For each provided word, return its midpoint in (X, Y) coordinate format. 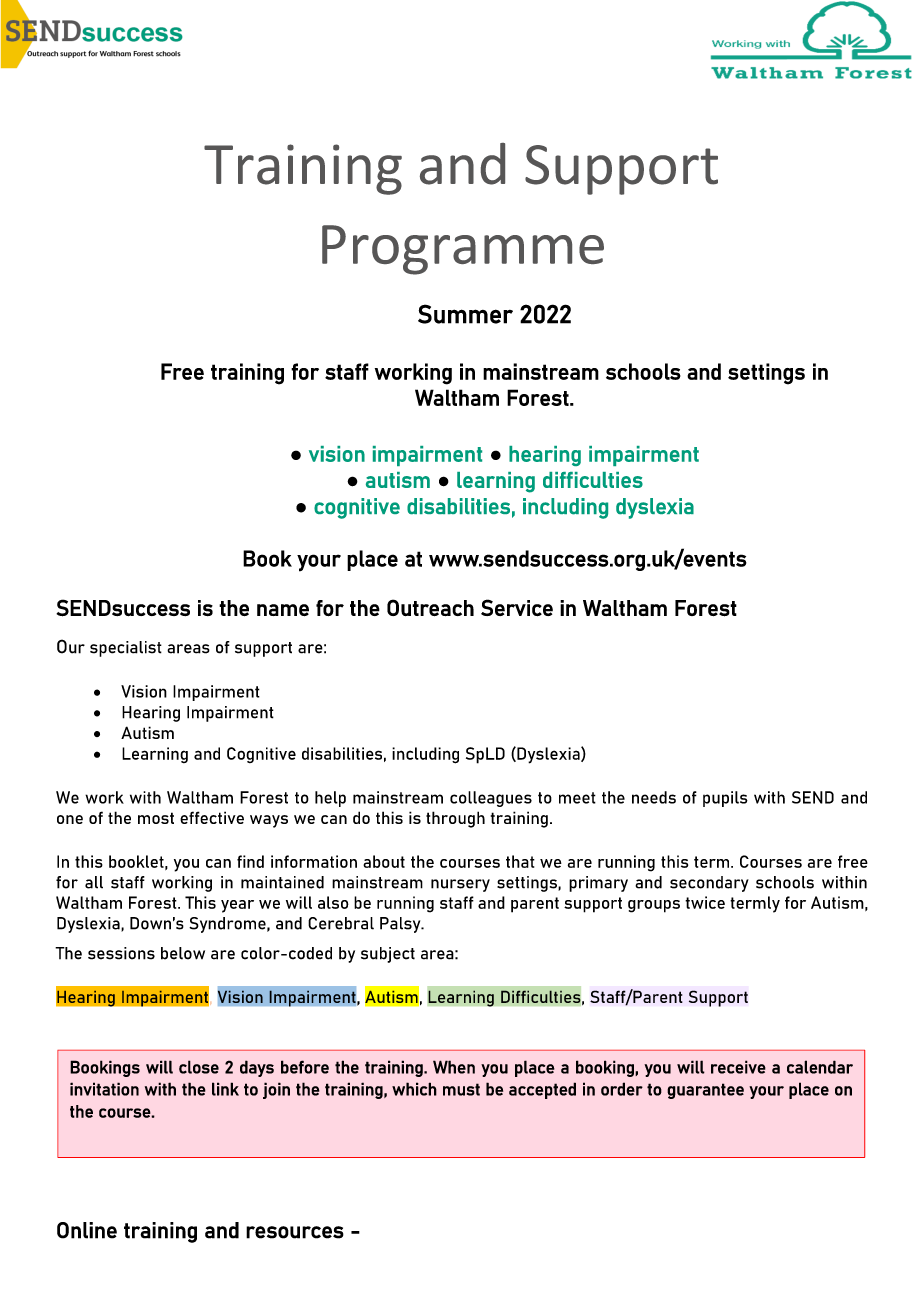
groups (654, 906)
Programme (463, 250)
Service (517, 607)
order (622, 1089)
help (330, 799)
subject (388, 955)
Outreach (430, 607)
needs (654, 797)
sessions (121, 953)
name (283, 610)
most (156, 818)
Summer (465, 314)
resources (295, 1232)
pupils (725, 799)
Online (87, 1230)
